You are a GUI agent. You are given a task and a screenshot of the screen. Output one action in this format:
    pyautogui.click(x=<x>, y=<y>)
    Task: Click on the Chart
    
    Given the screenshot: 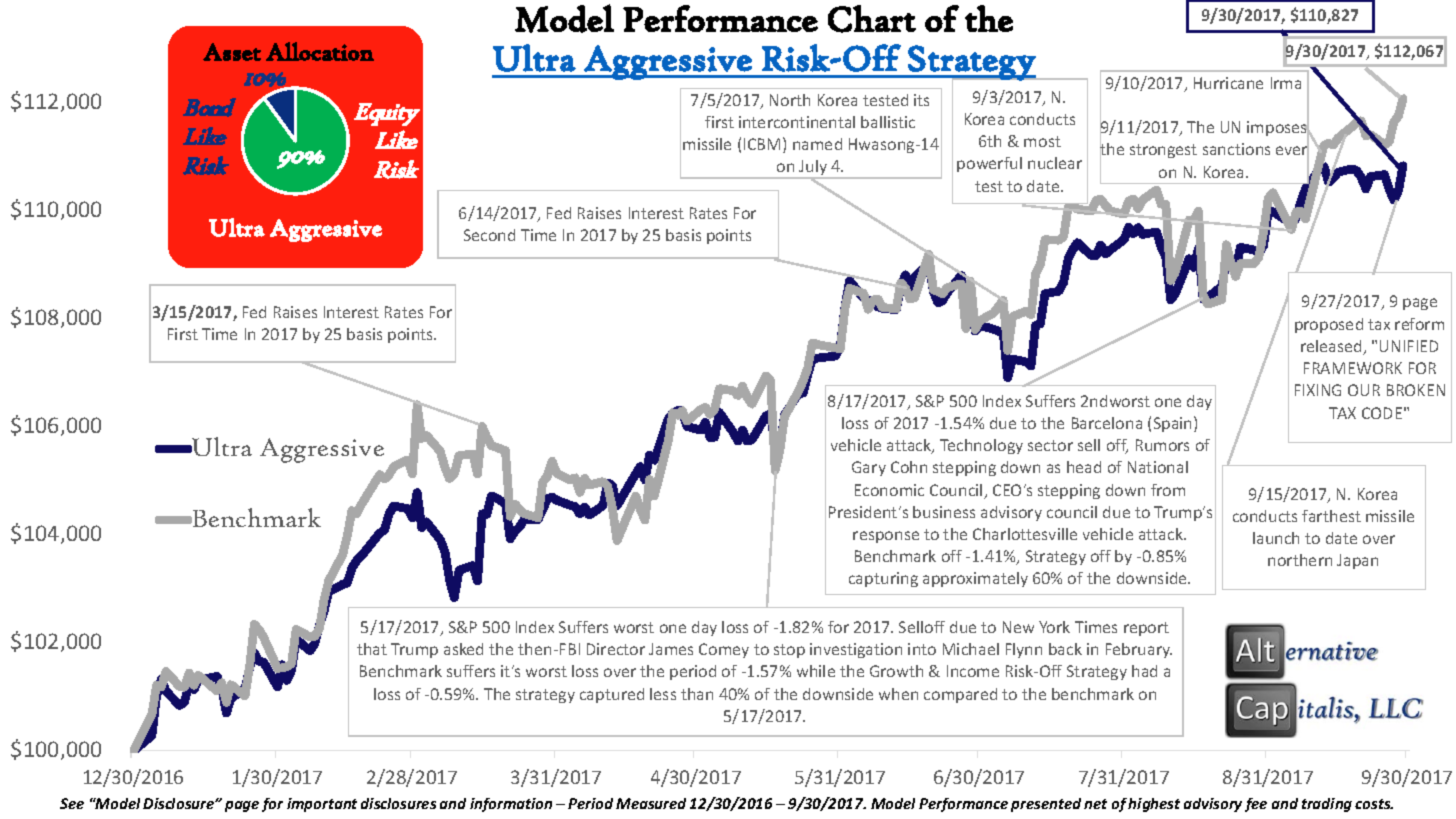 What is the action you would take?
    pyautogui.click(x=872, y=19)
